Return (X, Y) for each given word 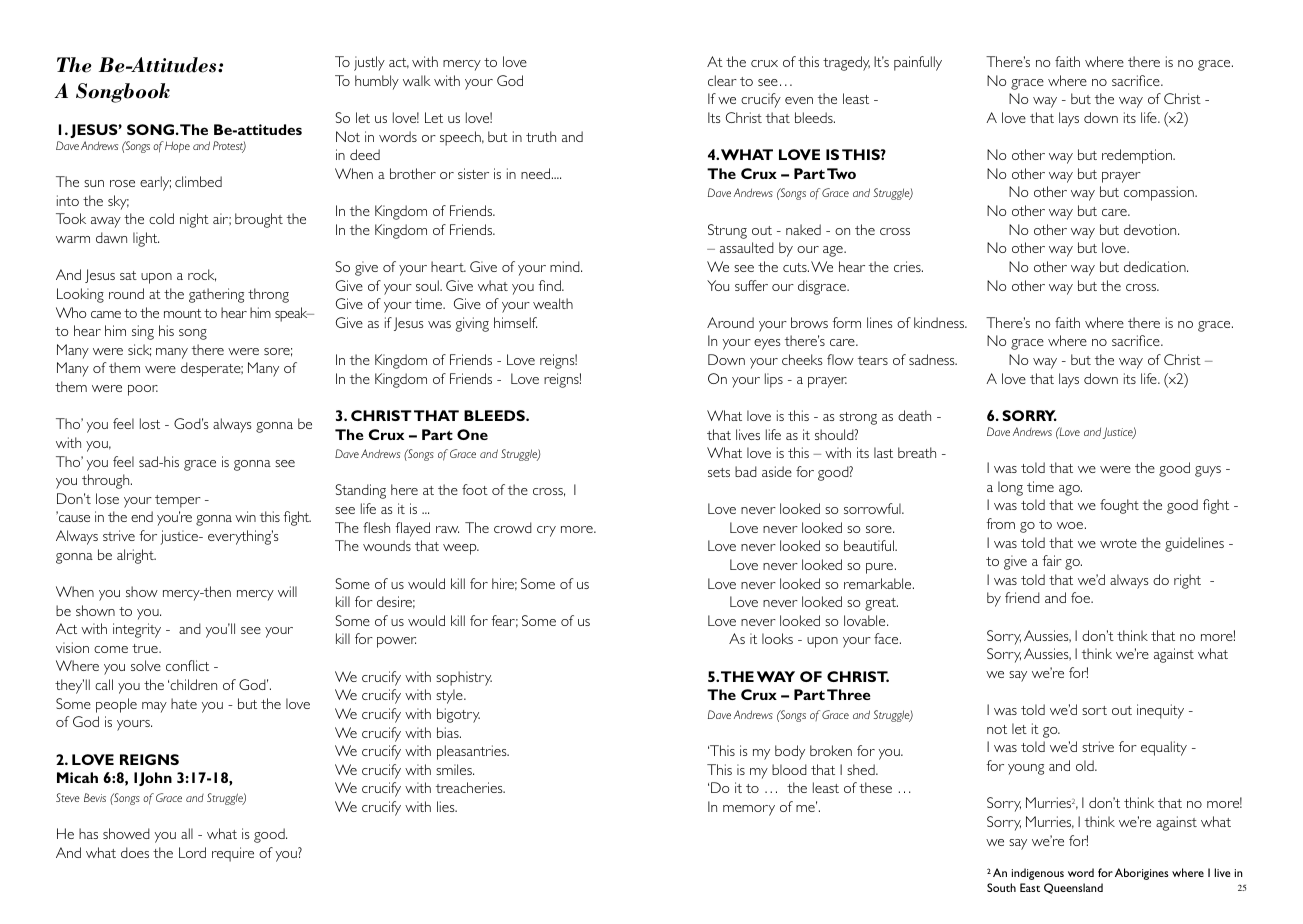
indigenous (1038, 874)
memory (749, 810)
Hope (177, 147)
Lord (192, 852)
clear (722, 80)
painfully (918, 63)
